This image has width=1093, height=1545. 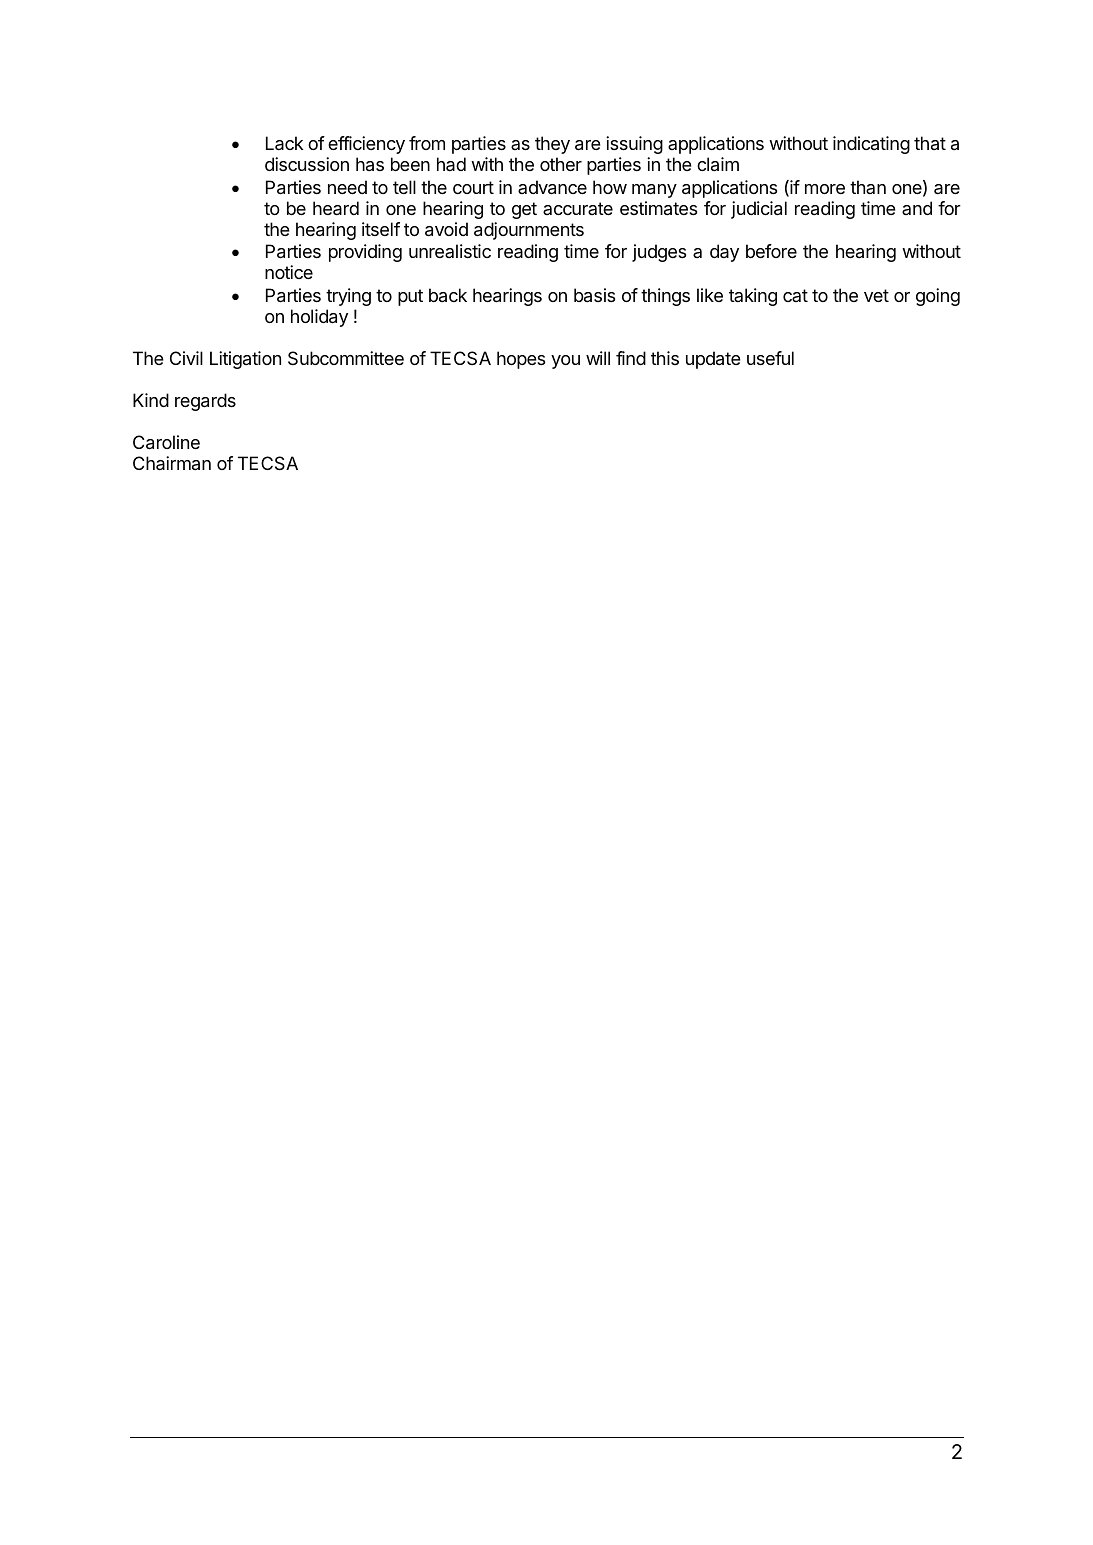 What do you see at coordinates (172, 463) in the image?
I see `Chairman` at bounding box center [172, 463].
